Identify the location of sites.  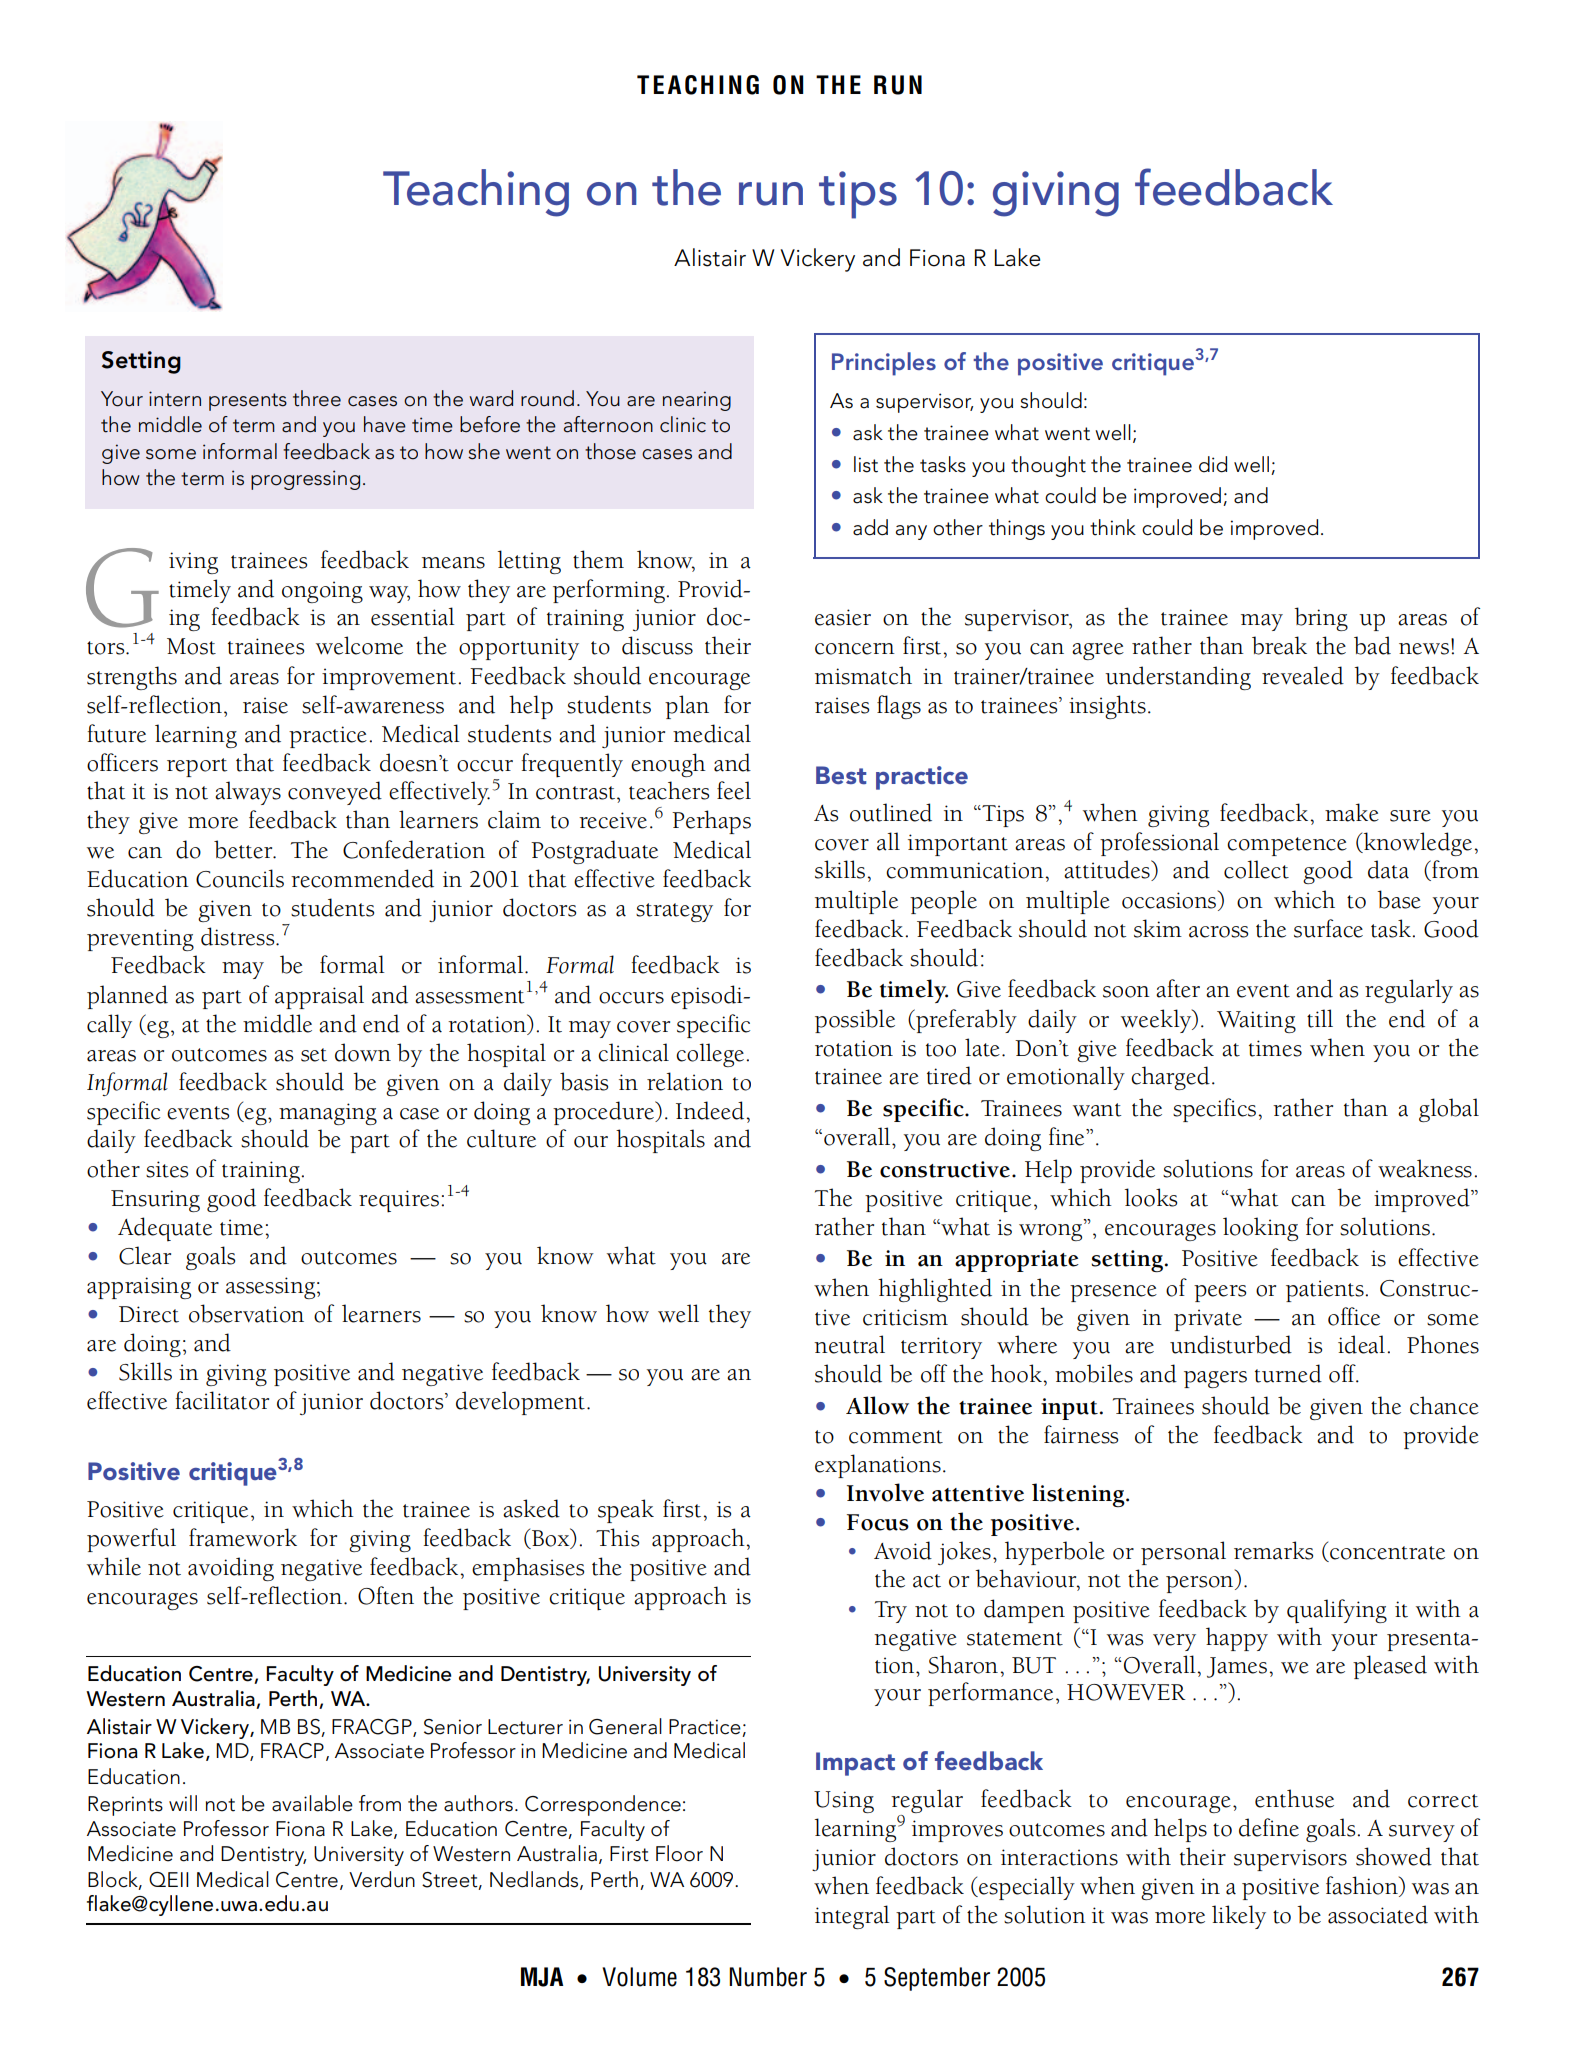
(167, 1169).
